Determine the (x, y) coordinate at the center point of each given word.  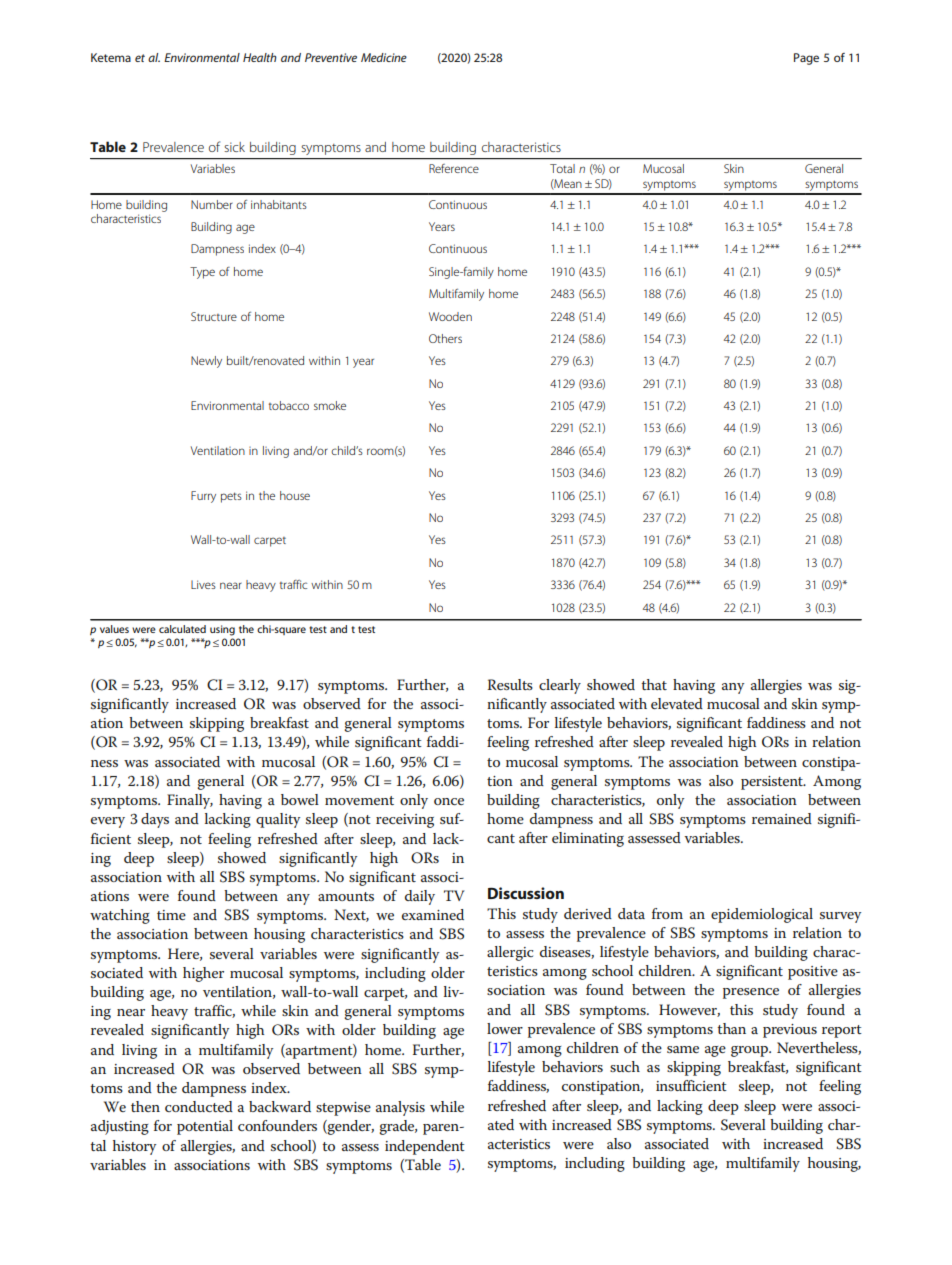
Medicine (384, 57)
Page (806, 59)
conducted (199, 1106)
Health (260, 57)
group (750, 1051)
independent (425, 1147)
